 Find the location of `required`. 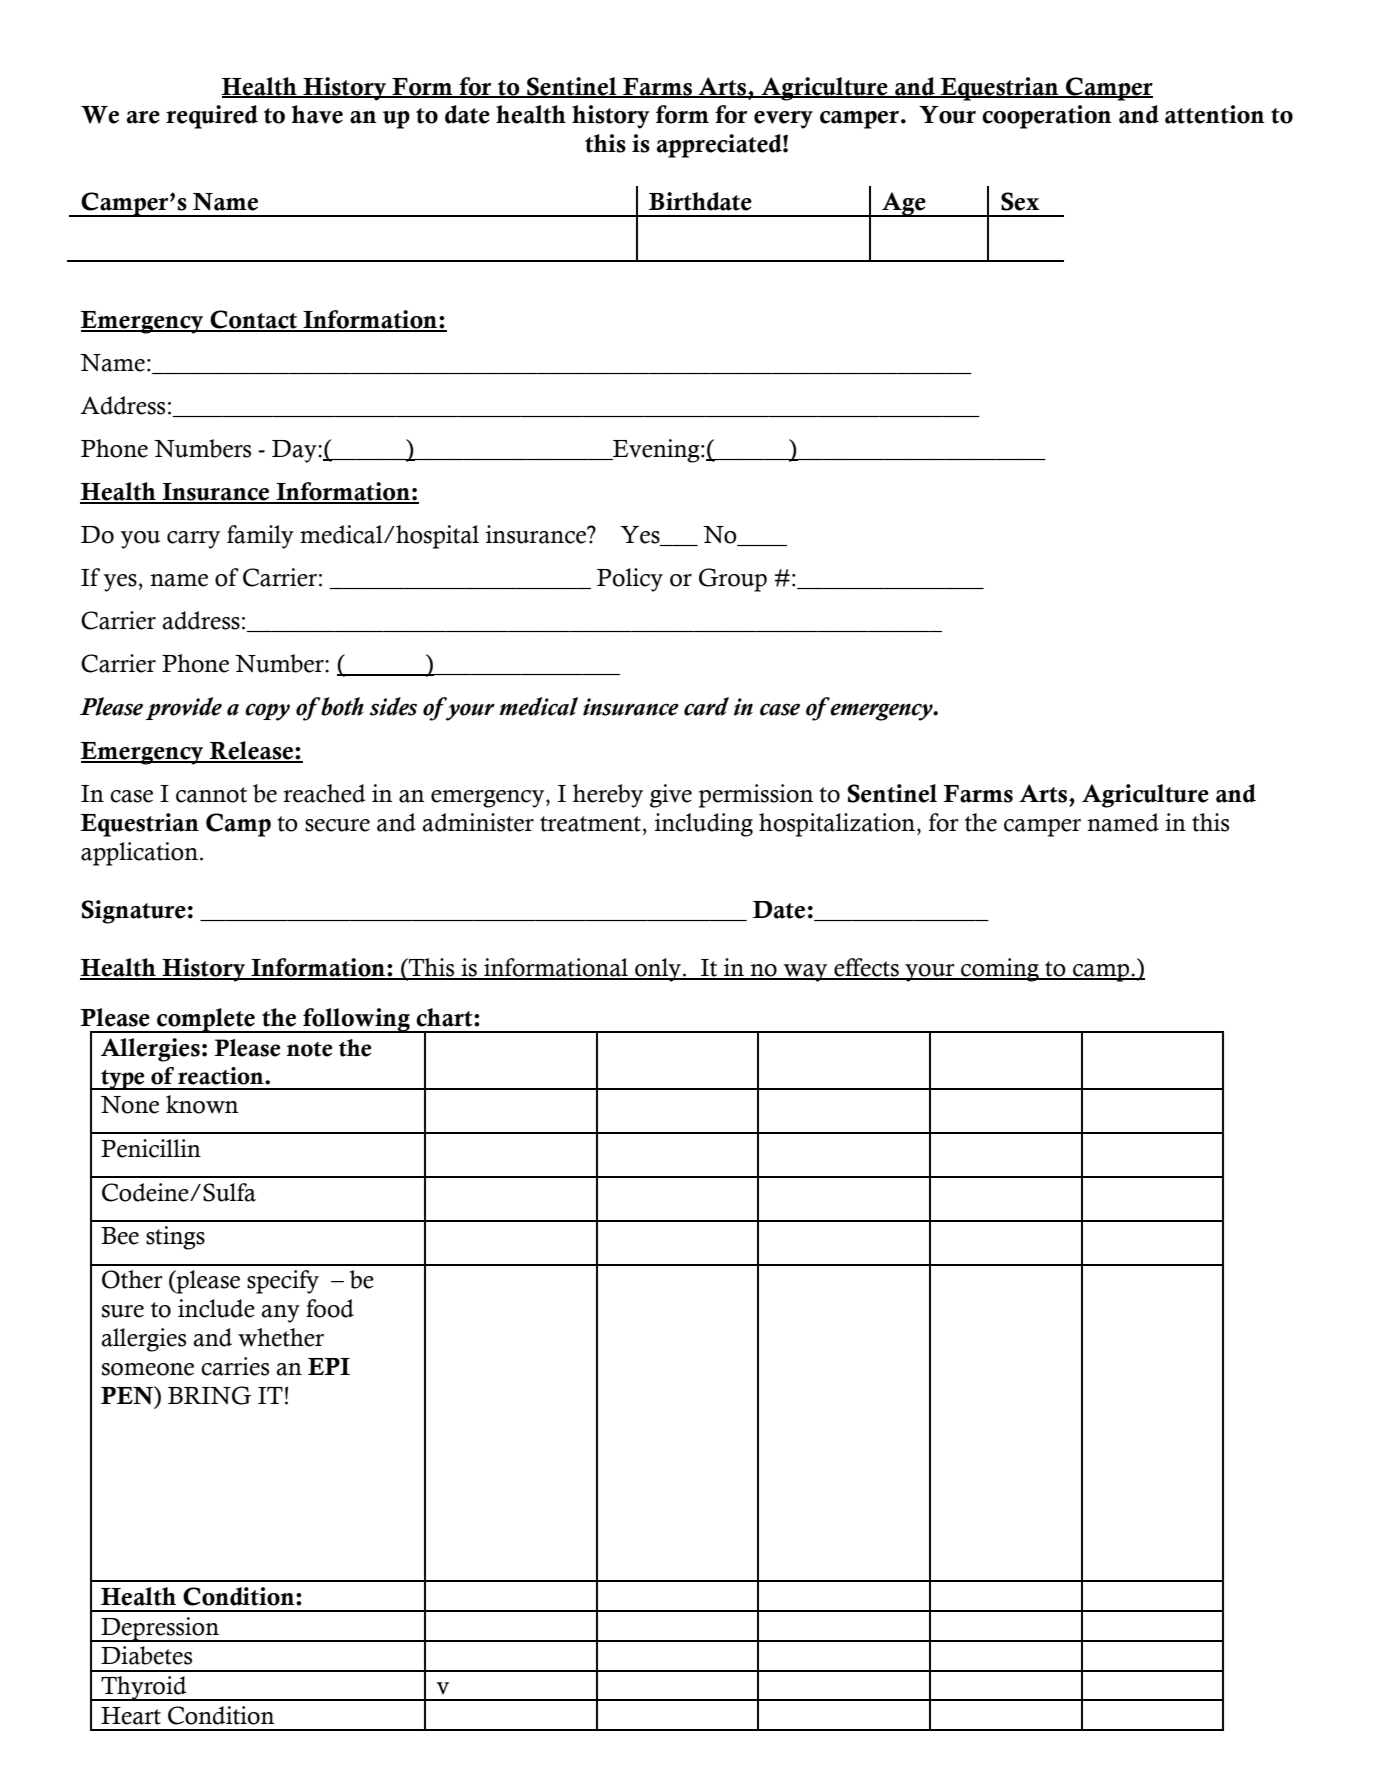

required is located at coordinates (212, 117).
